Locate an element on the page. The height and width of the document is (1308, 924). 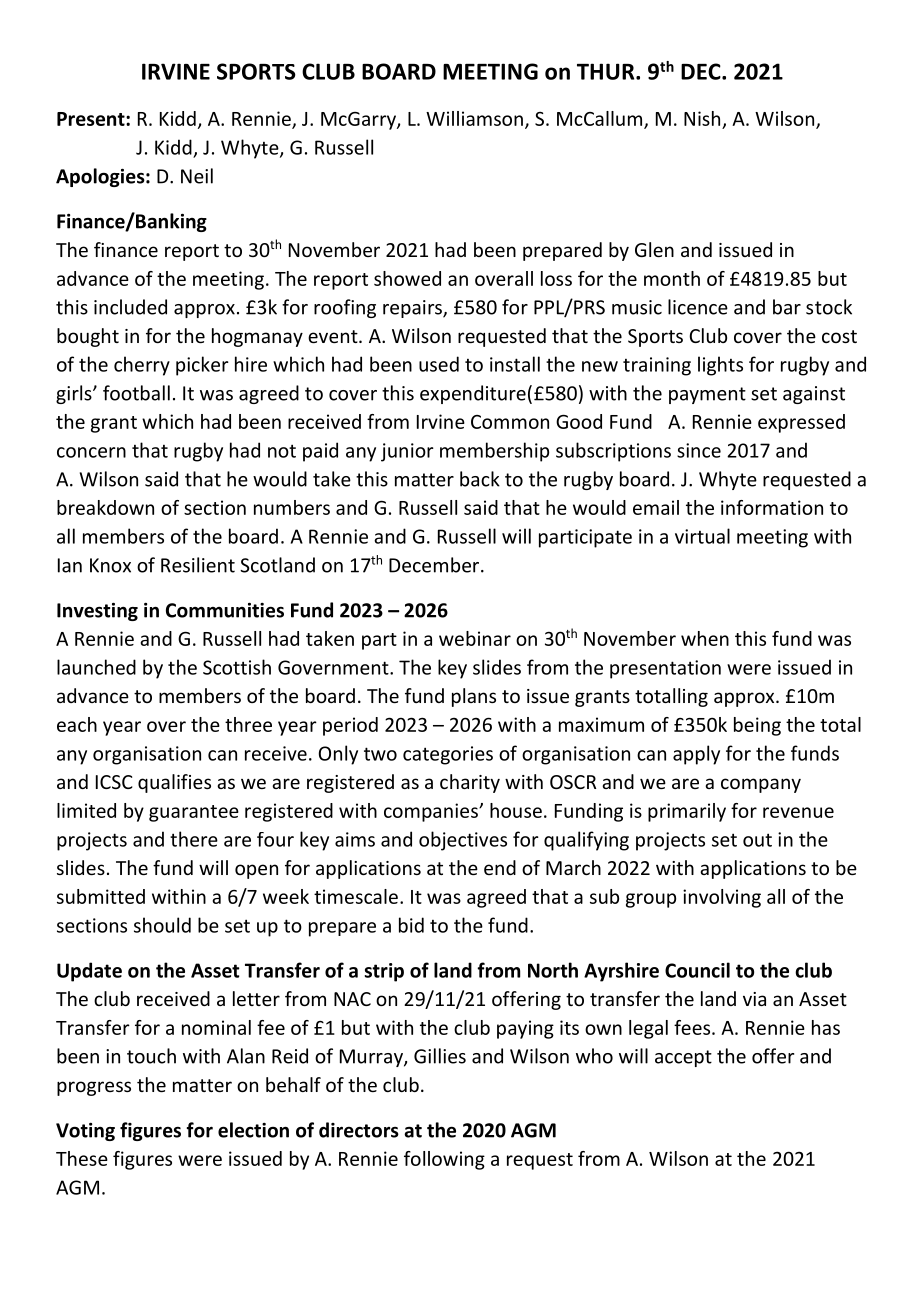
when is located at coordinates (705, 638).
